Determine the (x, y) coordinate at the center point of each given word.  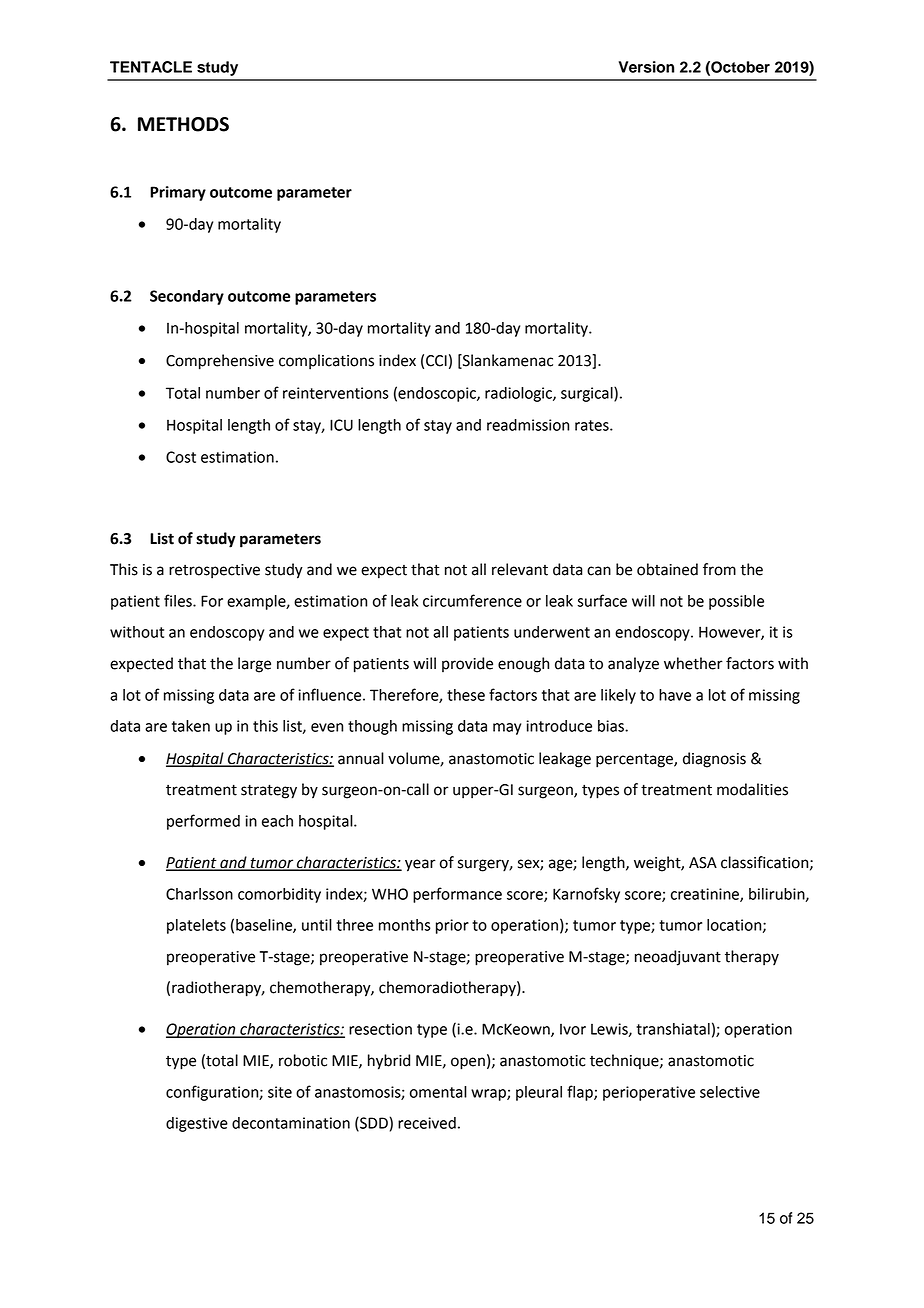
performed (203, 822)
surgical (588, 394)
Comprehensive (220, 362)
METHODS (183, 124)
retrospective (214, 571)
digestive (197, 1124)
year (420, 865)
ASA (703, 863)
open (468, 1063)
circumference (472, 600)
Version (646, 67)
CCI (436, 361)
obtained (667, 569)
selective (730, 1092)
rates (593, 425)
